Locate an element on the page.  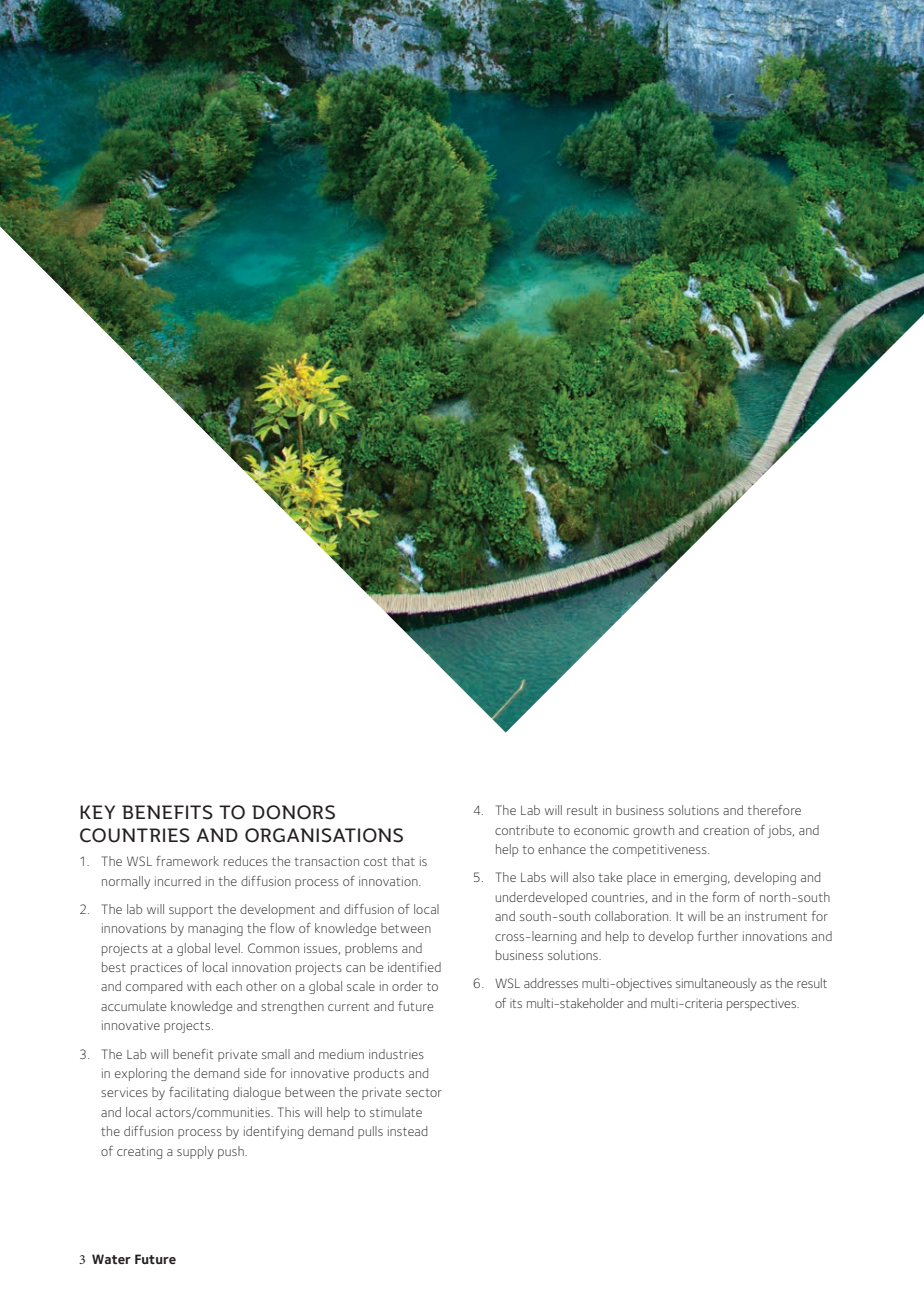
KEY is located at coordinates (97, 812).
